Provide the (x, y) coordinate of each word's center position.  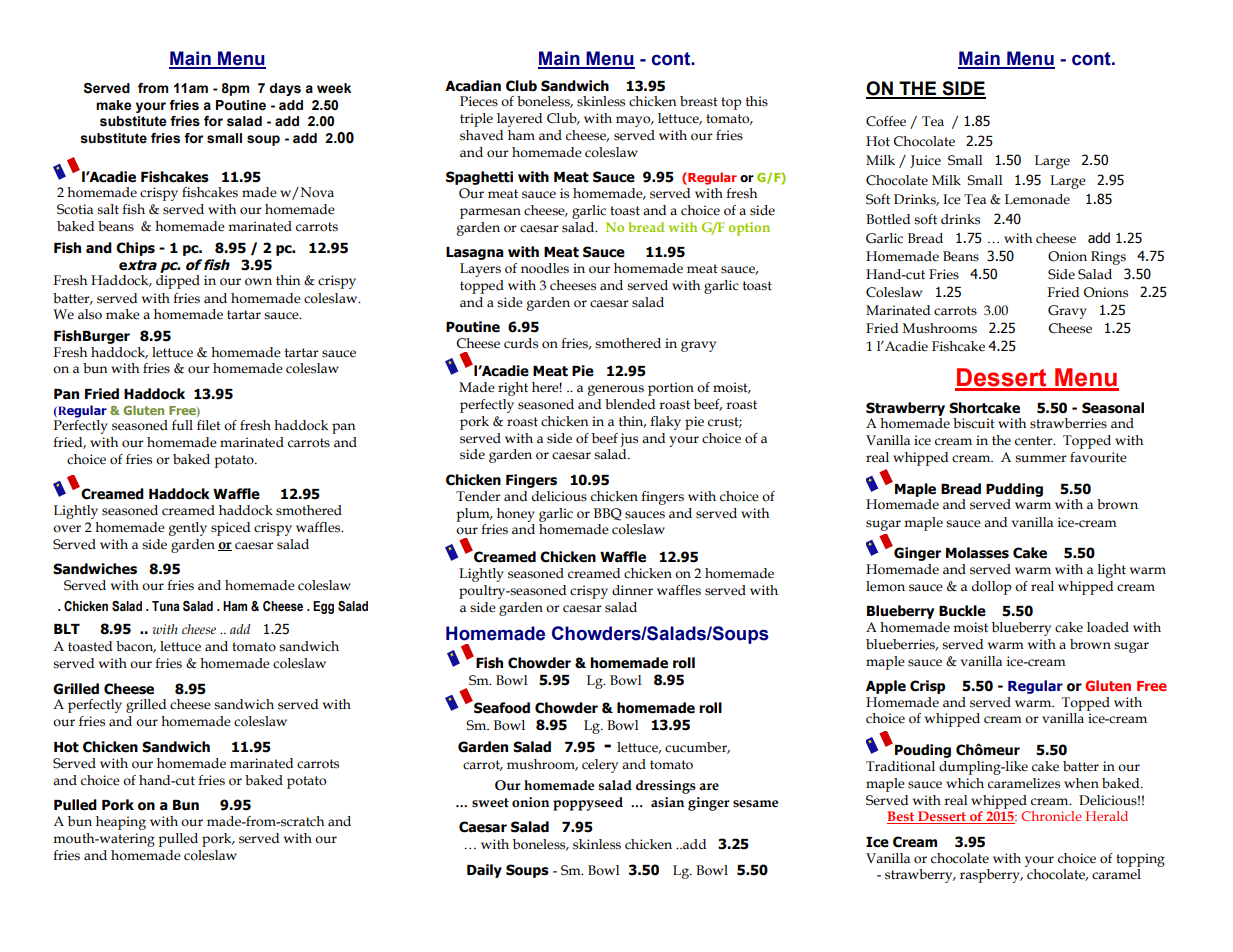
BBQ (608, 514)
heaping (121, 823)
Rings (1108, 258)
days (285, 89)
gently (188, 529)
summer (1041, 459)
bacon (136, 647)
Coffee (886, 121)
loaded (1108, 627)
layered (519, 120)
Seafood (501, 707)
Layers (480, 270)
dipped (178, 282)
